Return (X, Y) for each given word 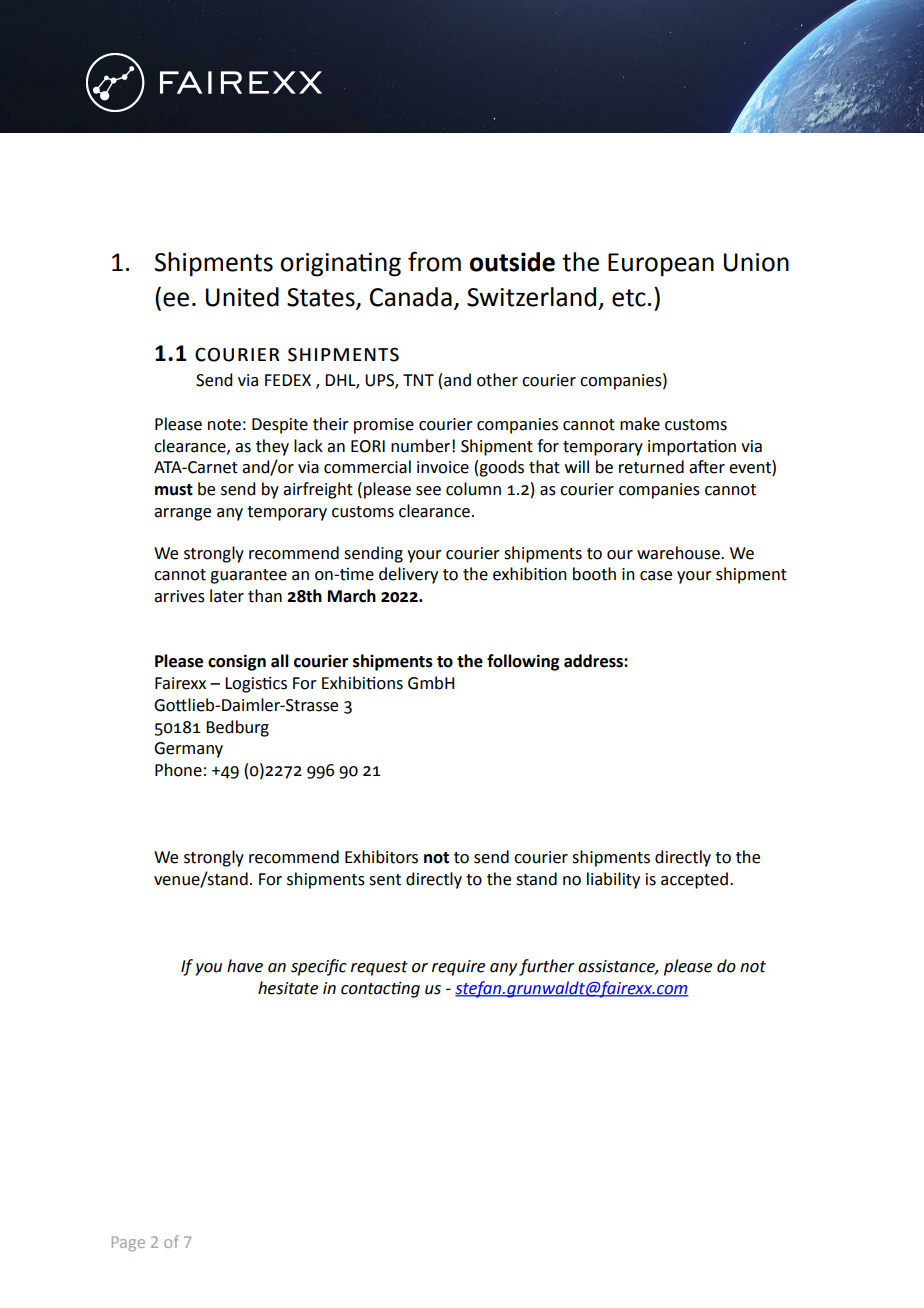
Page (128, 1243)
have (245, 966)
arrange (182, 514)
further (547, 967)
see (428, 491)
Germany (188, 750)
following (523, 662)
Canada (411, 297)
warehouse (679, 553)
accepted (694, 880)
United (242, 297)
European (661, 265)
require (458, 968)
